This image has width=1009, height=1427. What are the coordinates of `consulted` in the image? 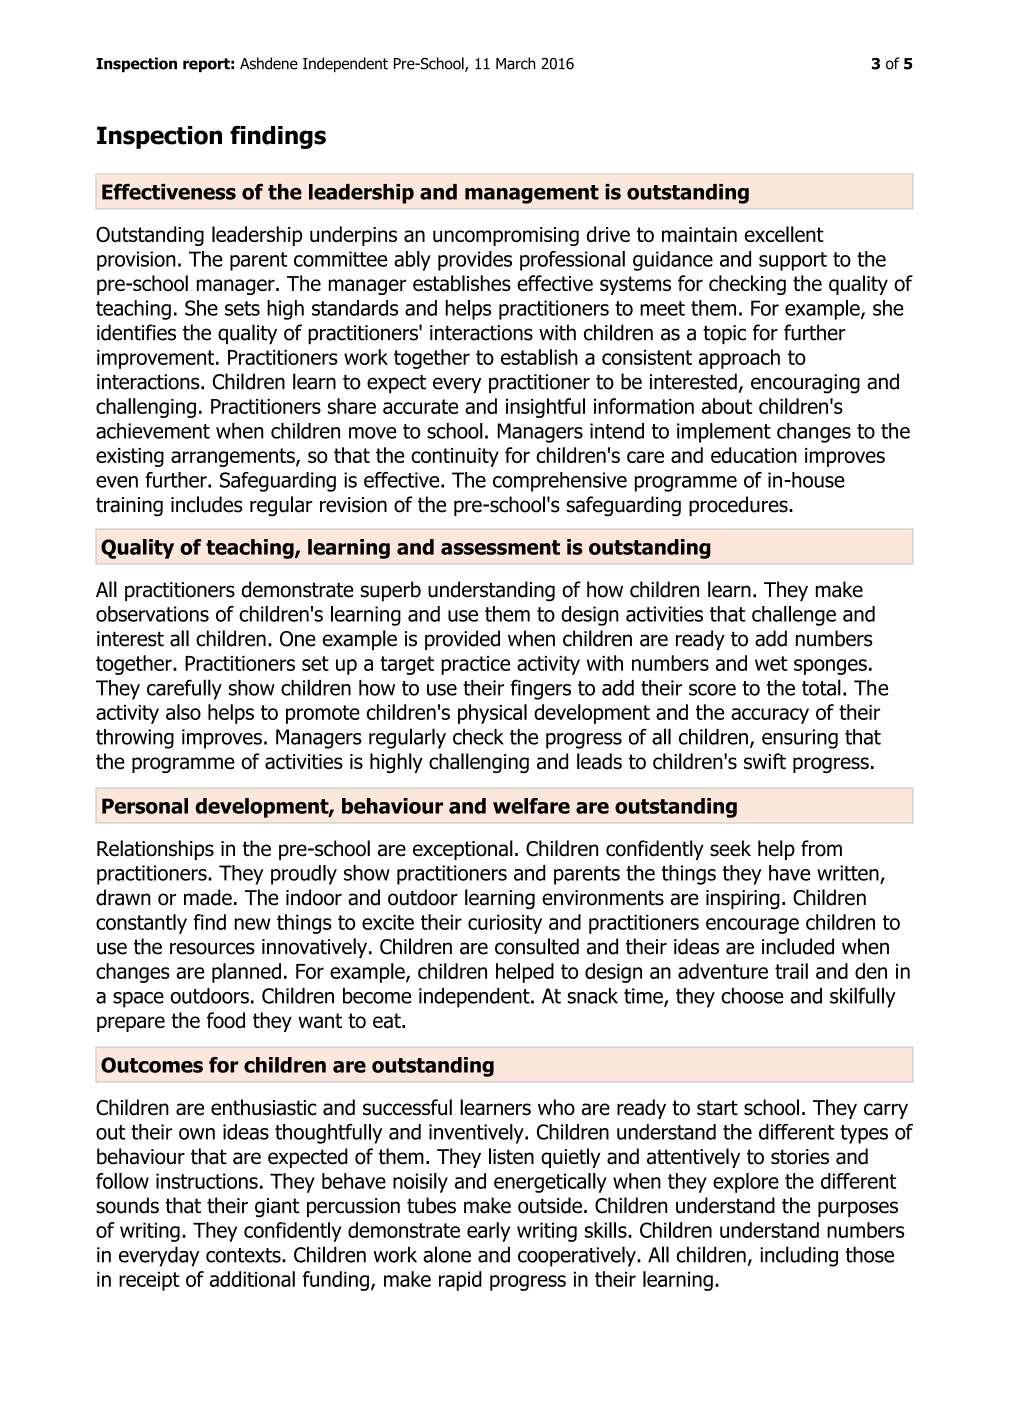 It's located at (537, 946).
